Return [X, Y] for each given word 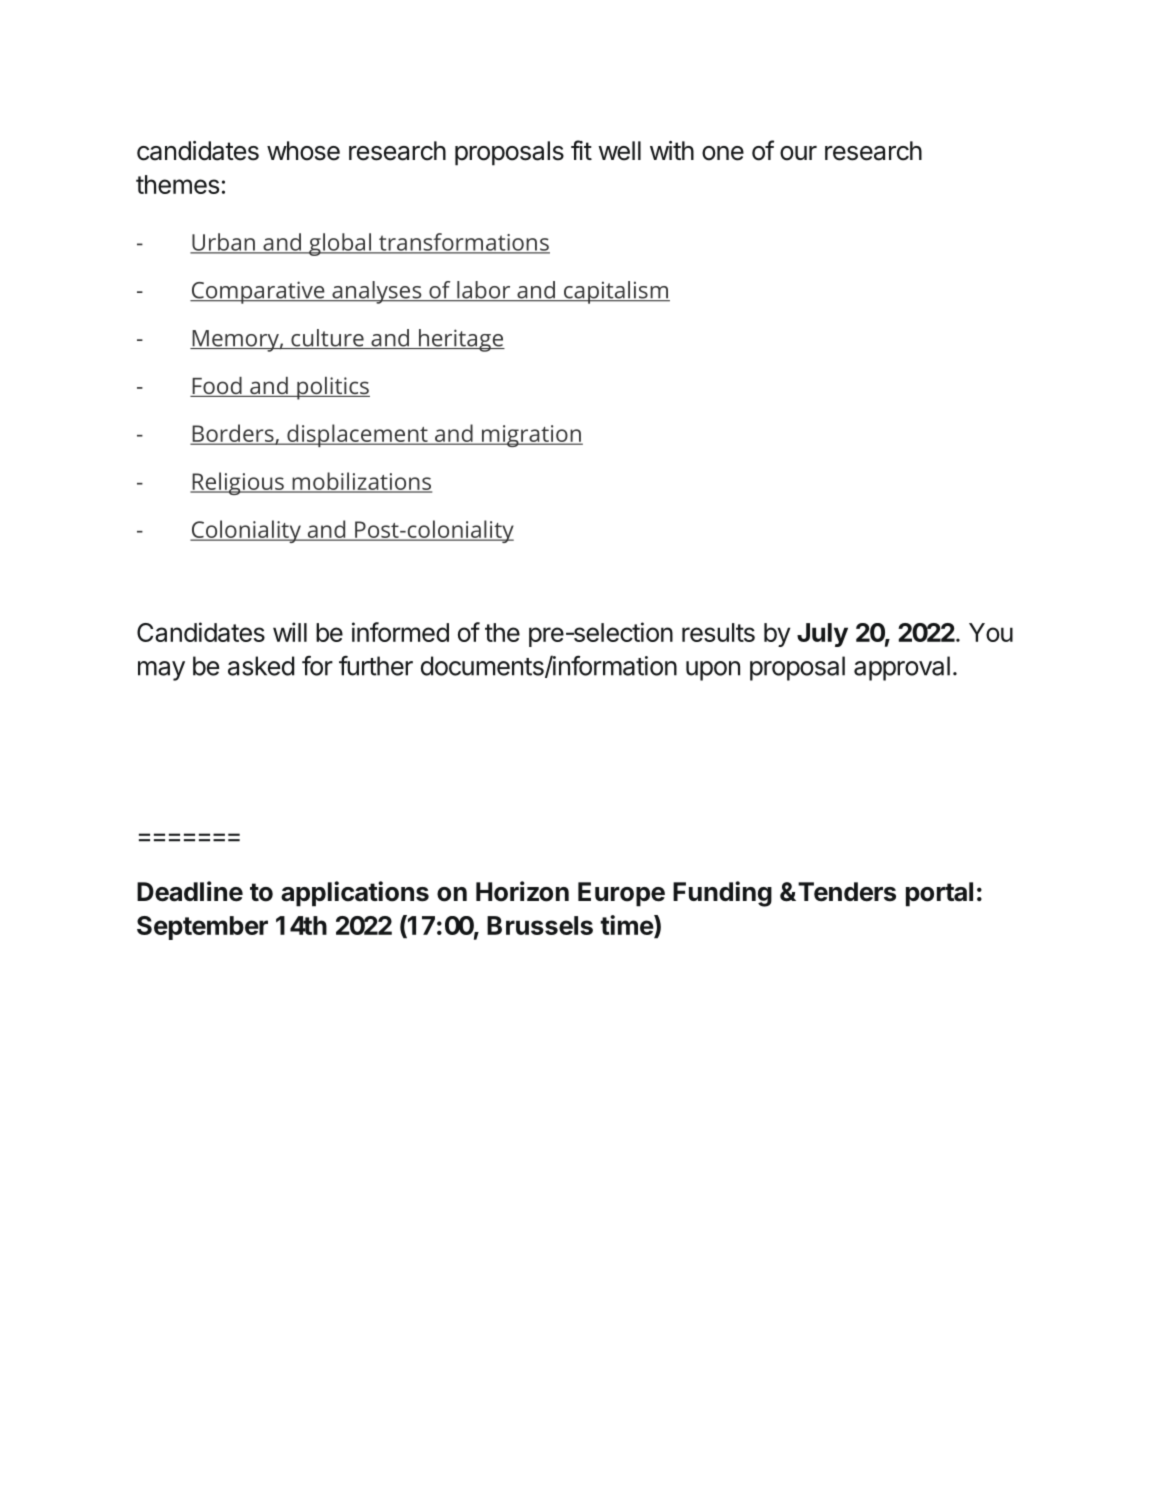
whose [303, 151]
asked [261, 666]
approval [902, 668]
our [798, 153]
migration [531, 436]
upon [713, 671]
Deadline [190, 891]
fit [581, 150]
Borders [233, 434]
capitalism [616, 292]
